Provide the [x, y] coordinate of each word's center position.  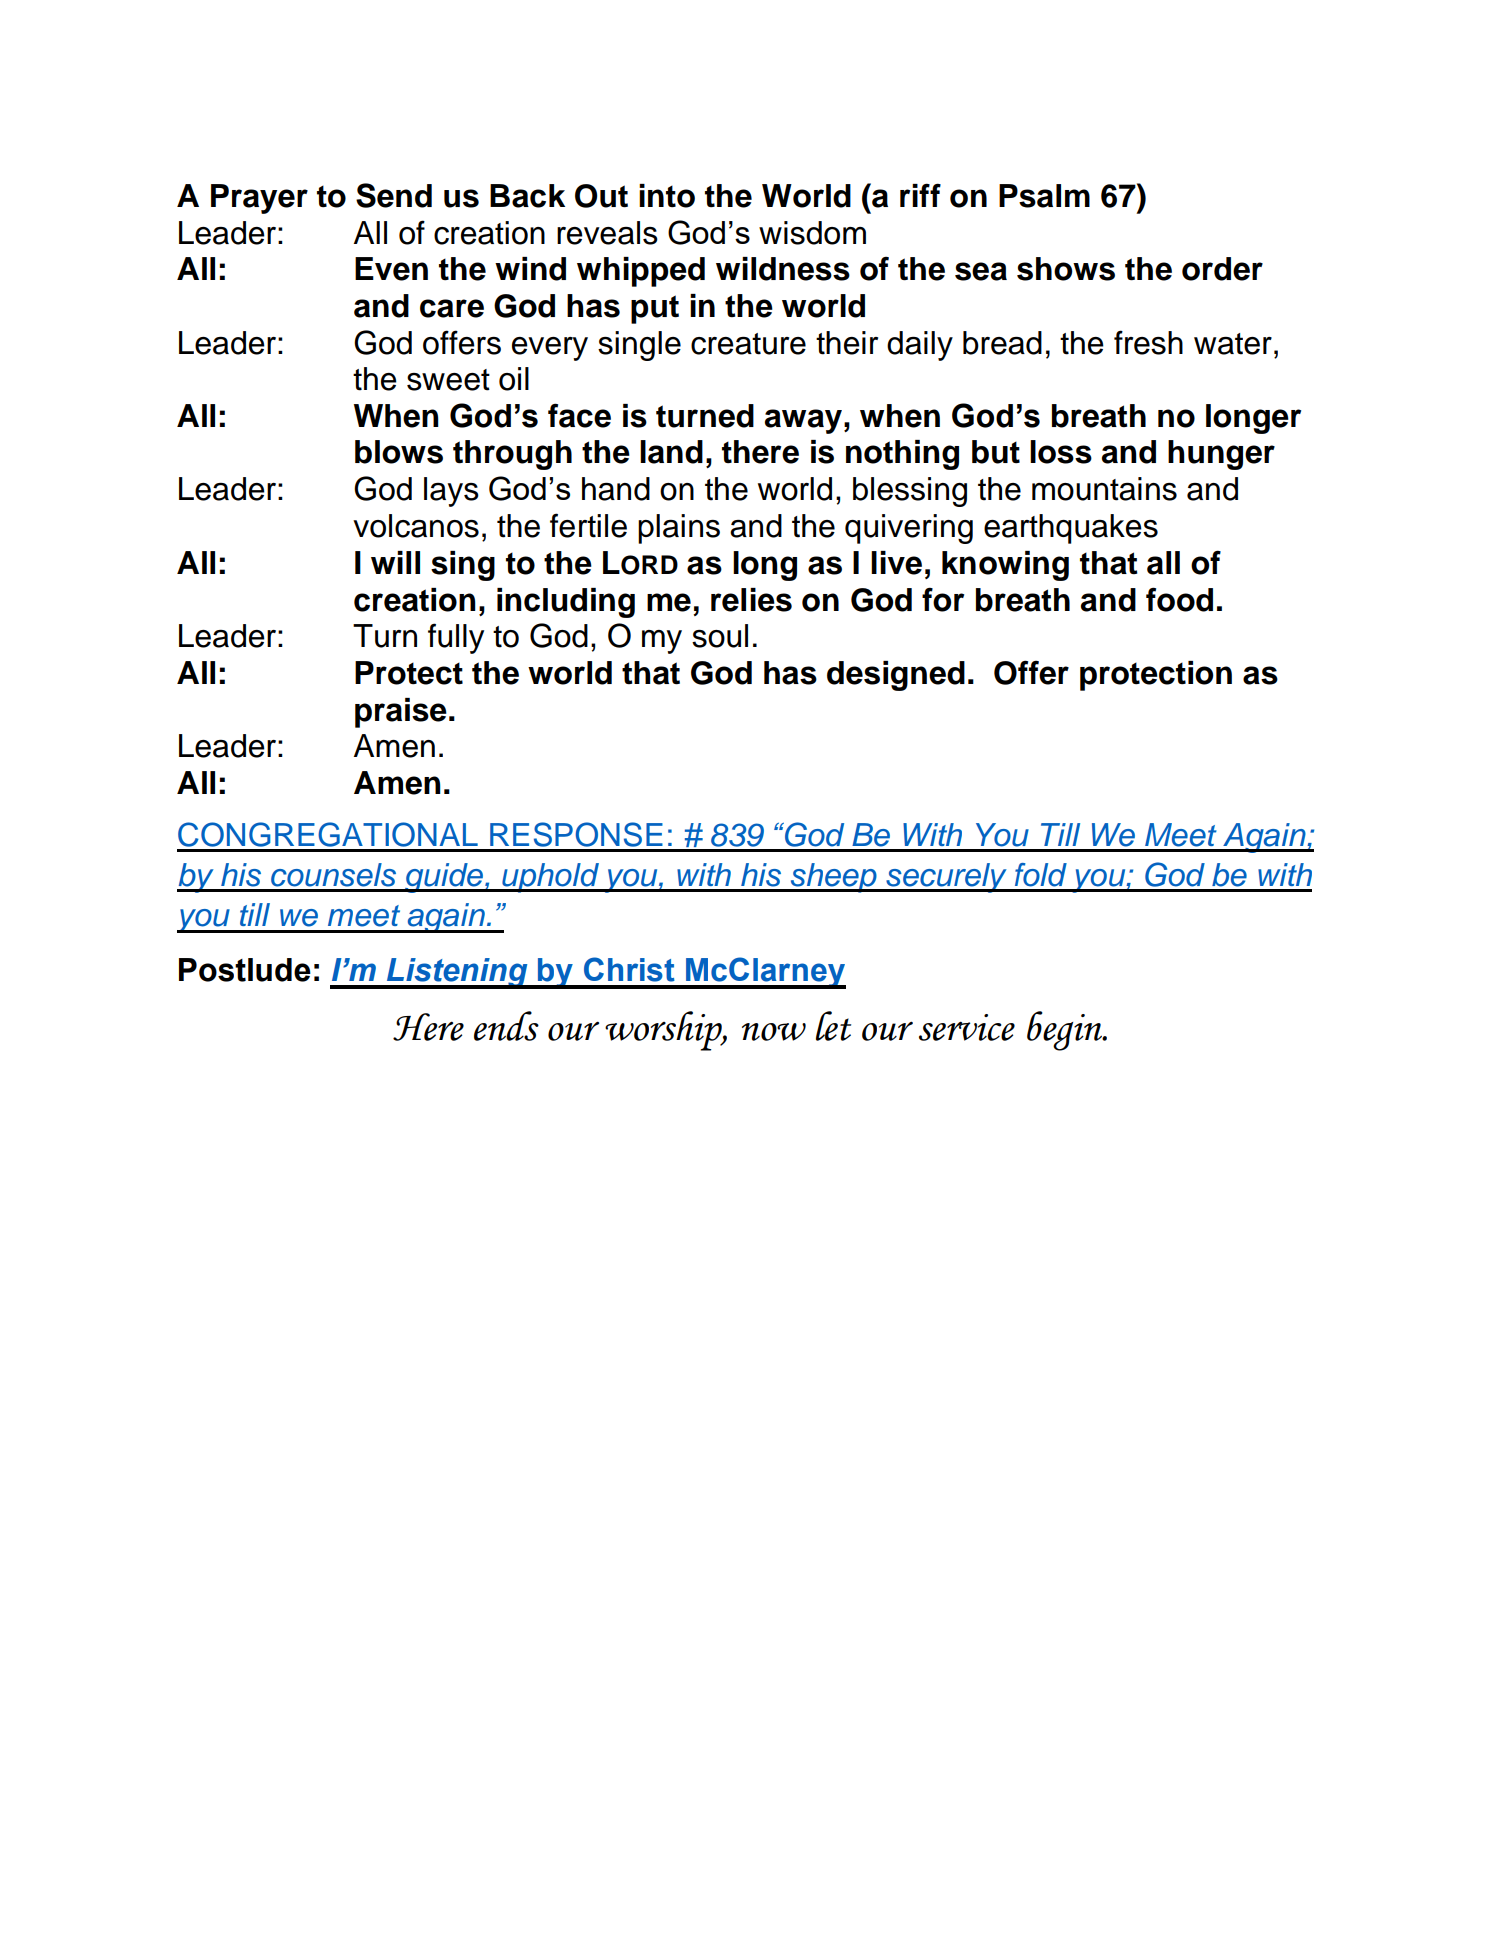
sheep [833, 878]
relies [751, 600]
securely [946, 878]
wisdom [812, 233]
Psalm [1044, 196]
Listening [457, 973]
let [833, 1026]
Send [394, 195]
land [671, 452]
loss [1061, 452]
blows [399, 452]
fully [456, 638]
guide [444, 878]
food [1179, 599]
